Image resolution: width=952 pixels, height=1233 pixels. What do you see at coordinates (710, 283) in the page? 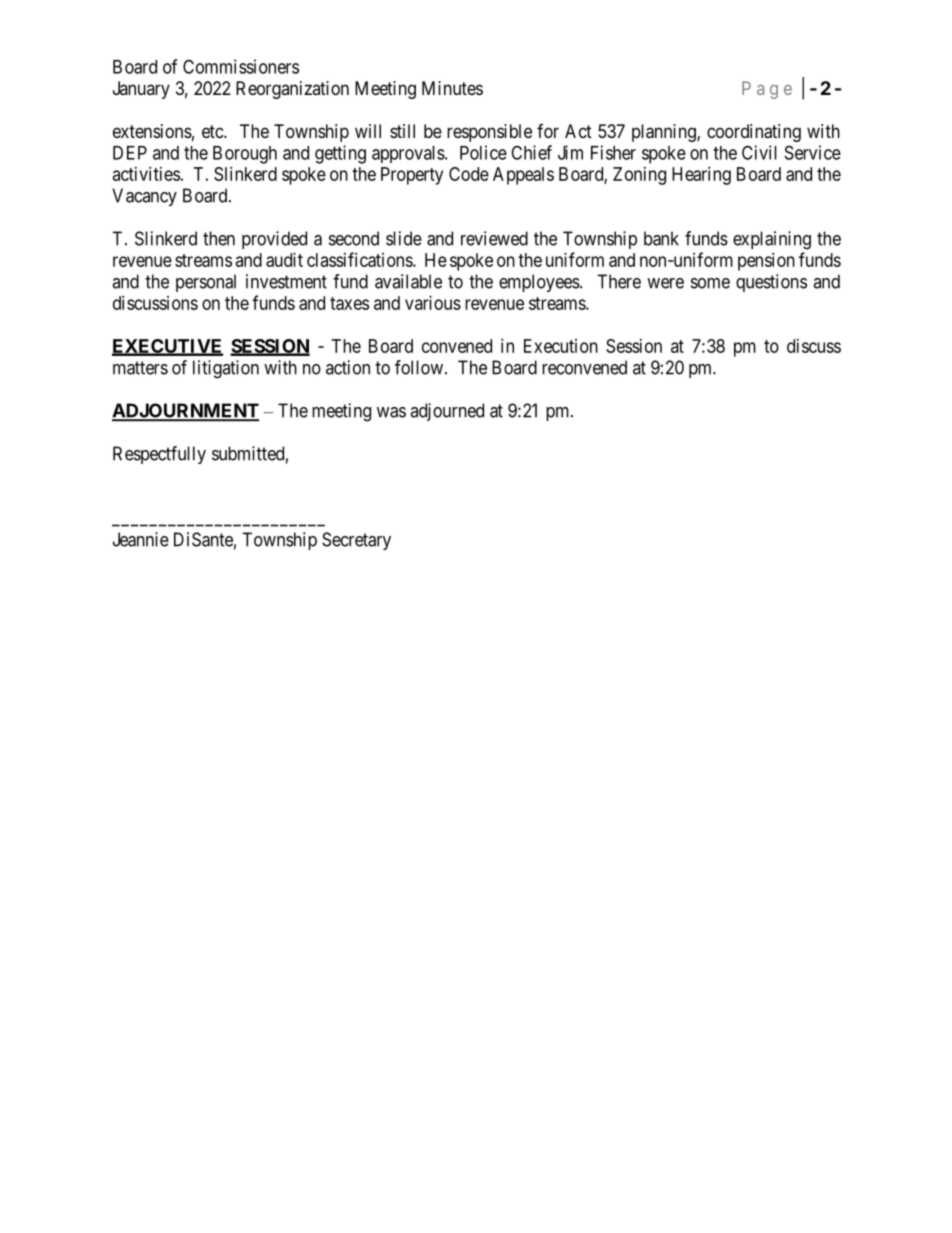
I see `some` at bounding box center [710, 283].
